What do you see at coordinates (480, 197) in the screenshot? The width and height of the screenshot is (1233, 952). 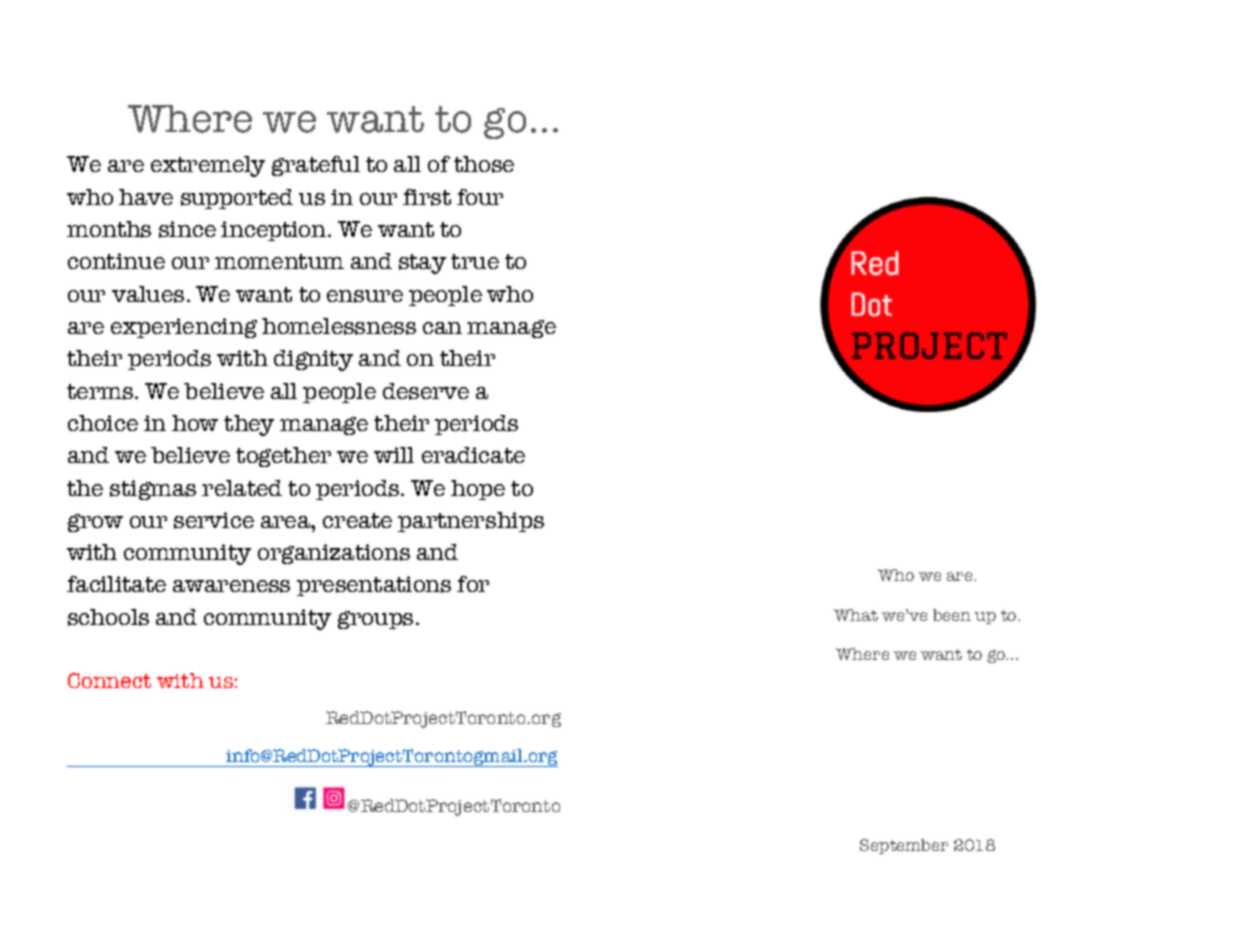 I see `four` at bounding box center [480, 197].
